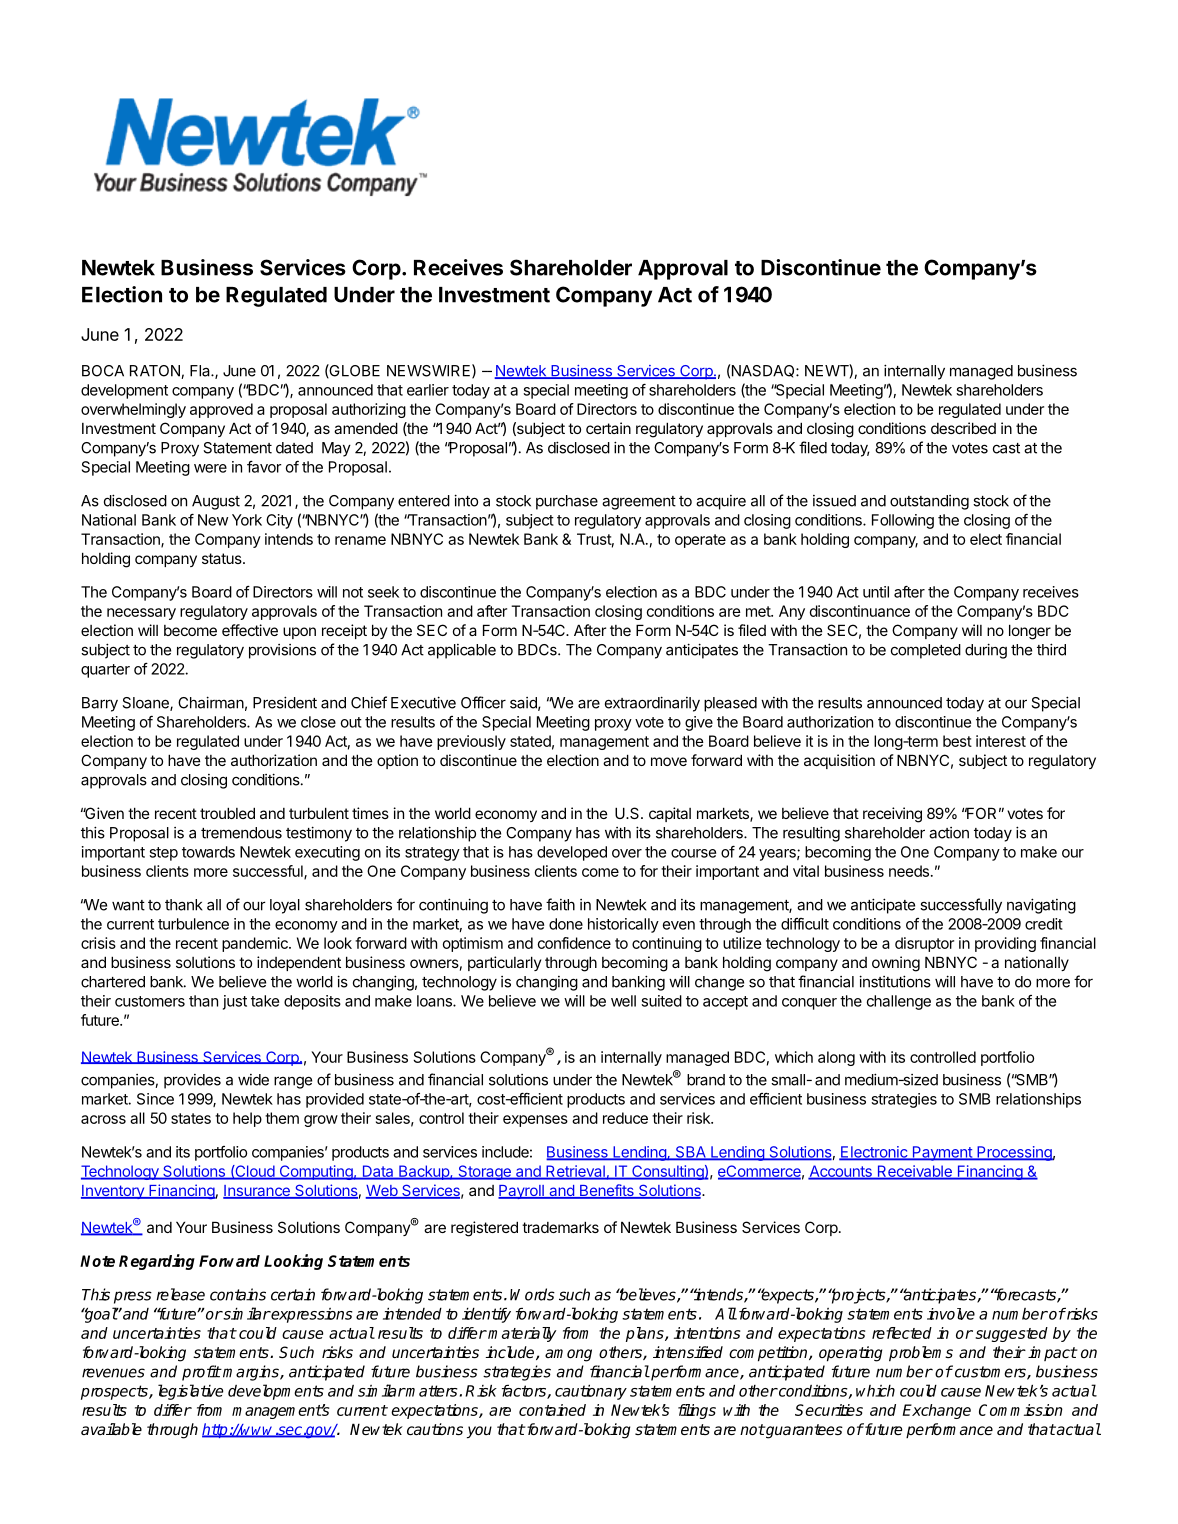  Describe the element at coordinates (192, 1081) in the screenshot. I see `provides` at that location.
